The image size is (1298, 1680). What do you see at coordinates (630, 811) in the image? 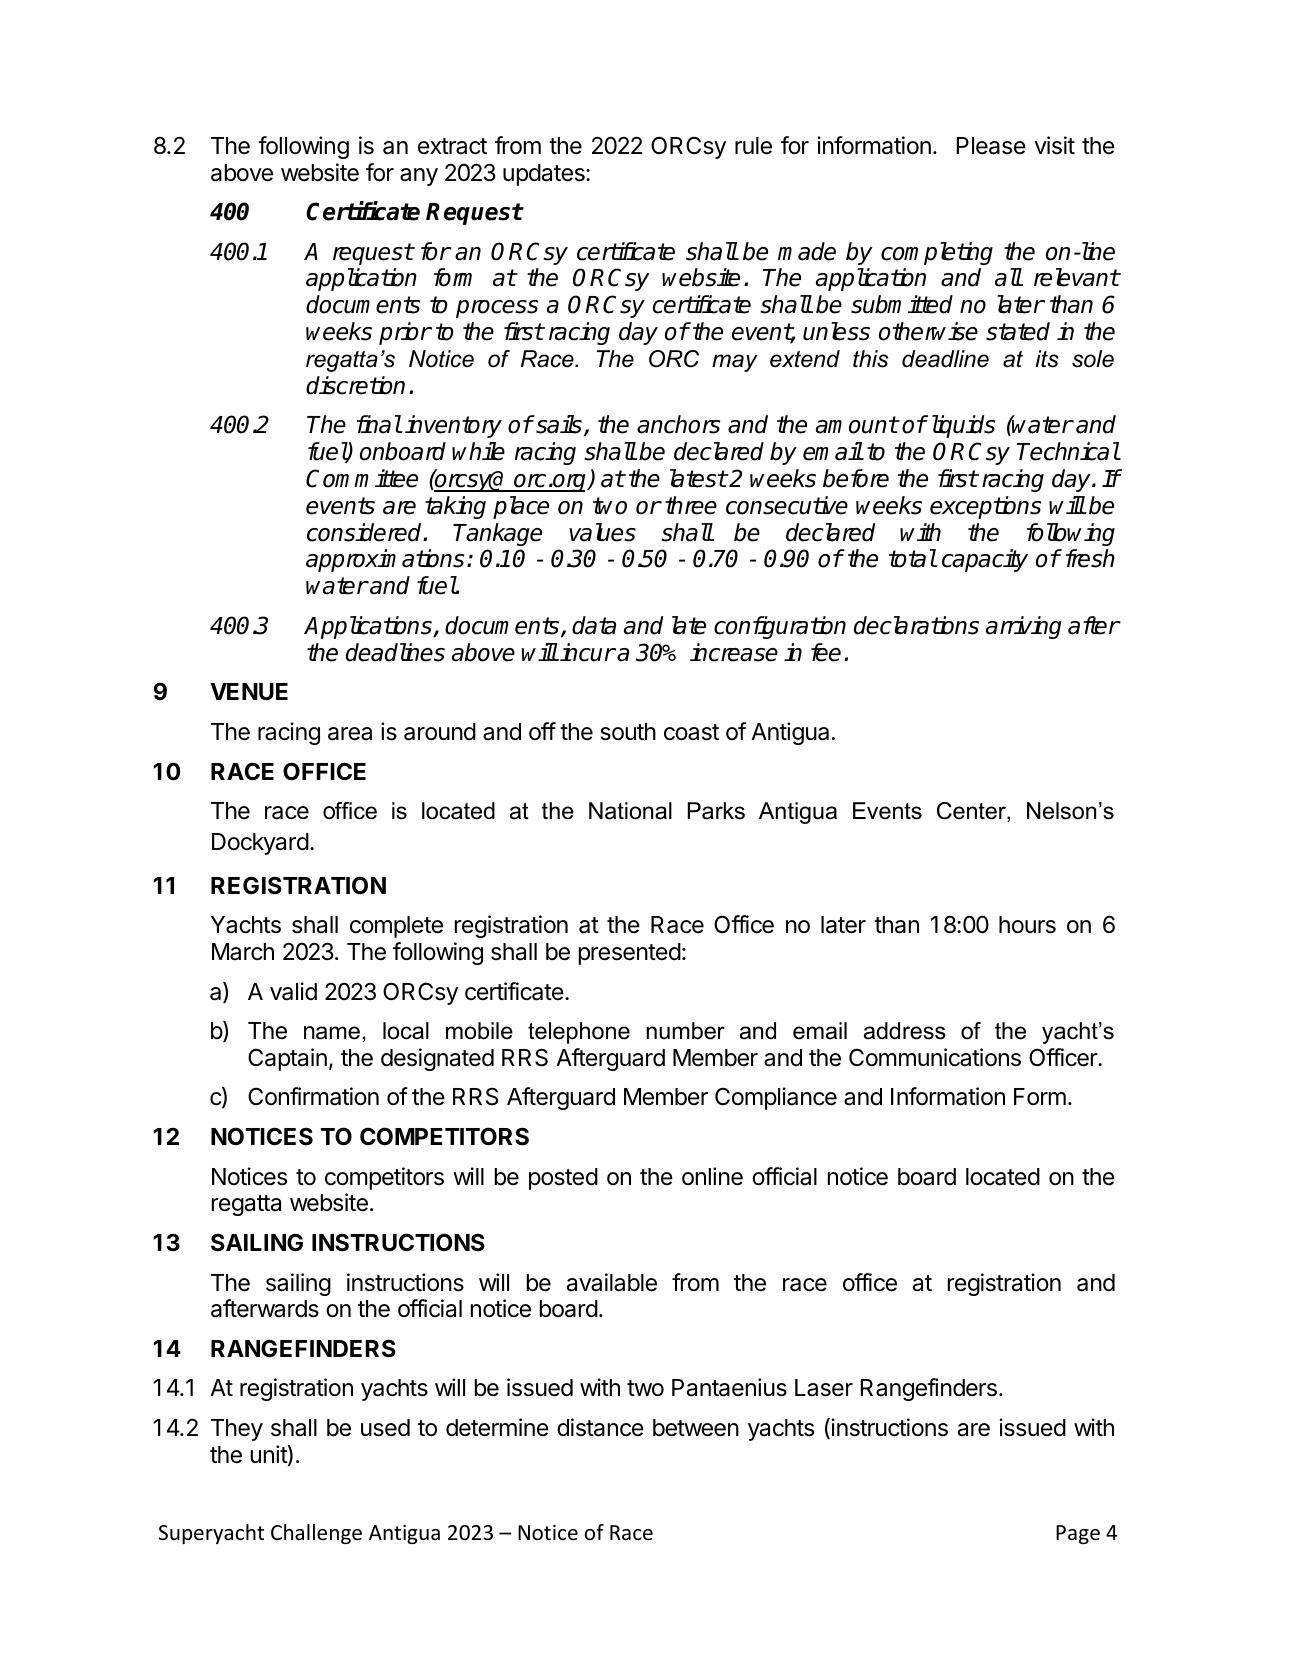
I see `National` at bounding box center [630, 811].
